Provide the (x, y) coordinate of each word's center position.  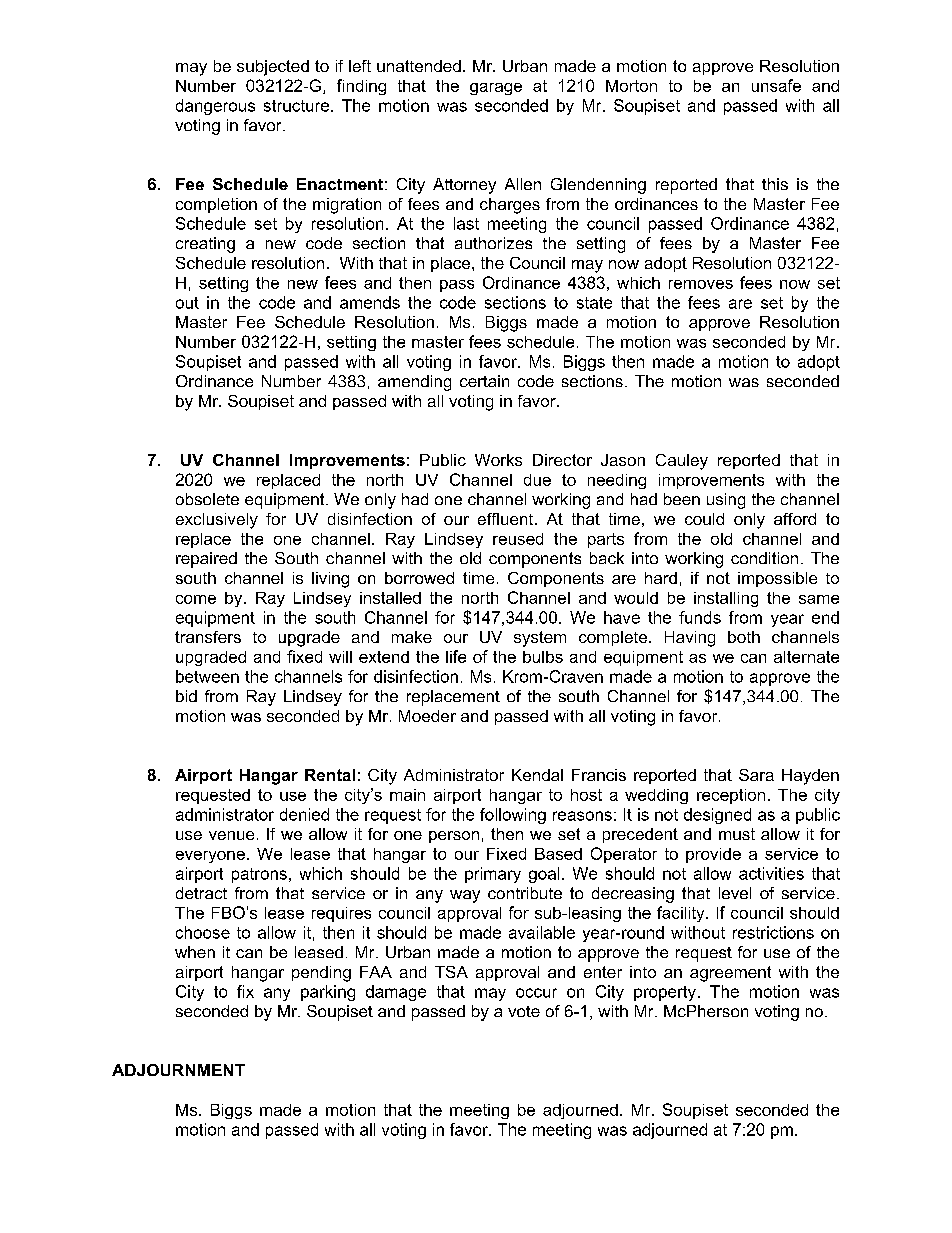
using (726, 501)
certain (484, 381)
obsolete (207, 499)
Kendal (537, 775)
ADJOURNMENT (178, 1070)
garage (496, 89)
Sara (756, 775)
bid (186, 696)
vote (524, 1011)
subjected (273, 68)
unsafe (776, 85)
